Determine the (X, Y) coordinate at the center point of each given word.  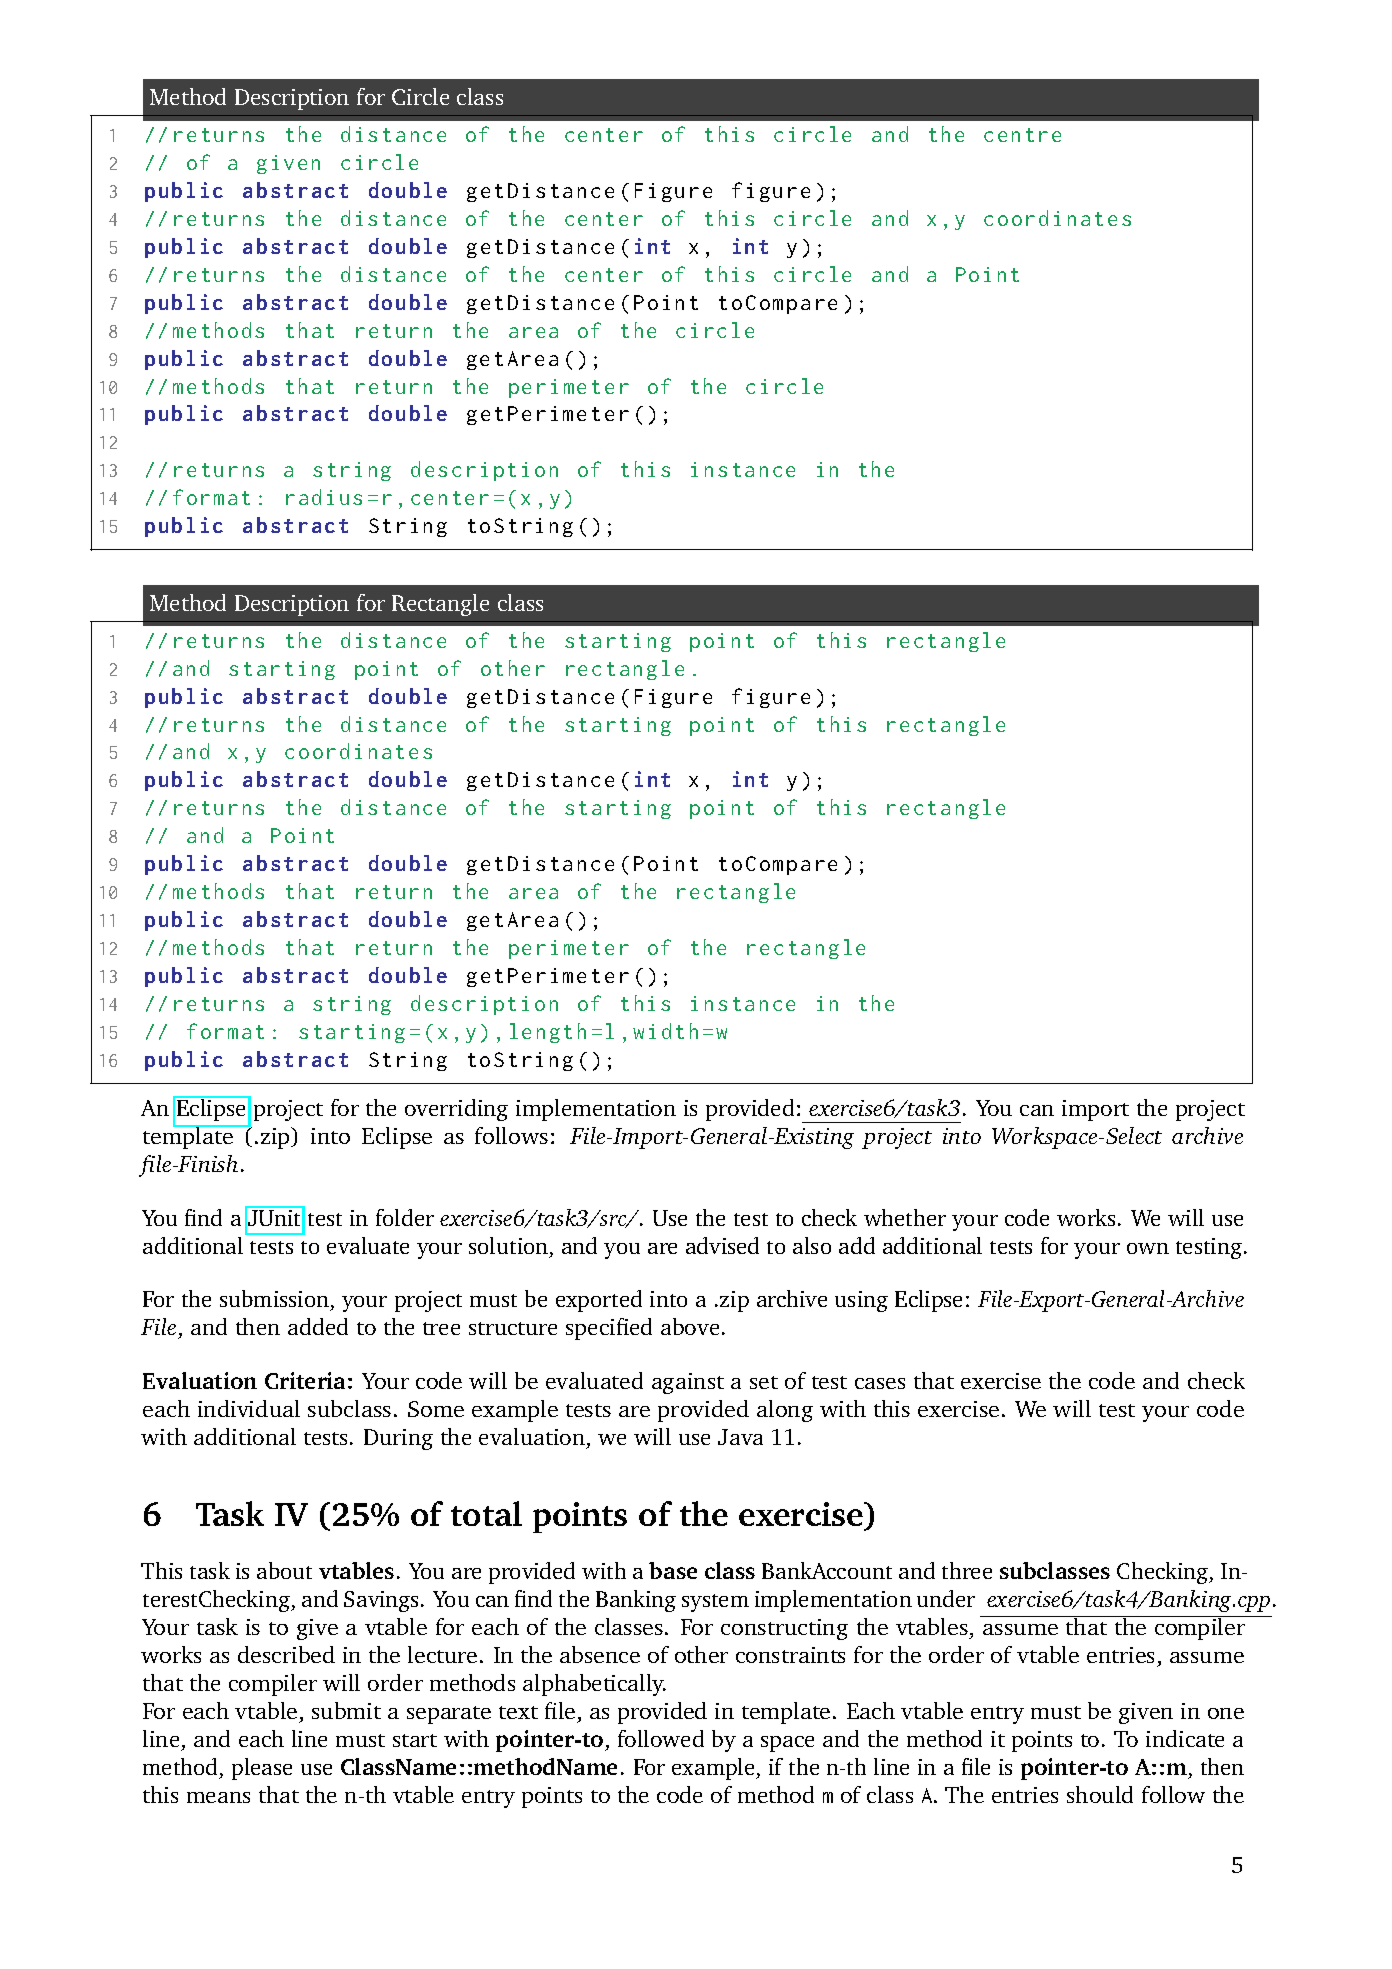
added (318, 1326)
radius (324, 497)
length (548, 1033)
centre (1022, 135)
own (1148, 1248)
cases (880, 1383)
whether (905, 1217)
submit (346, 1710)
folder (405, 1217)
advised (722, 1245)
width (665, 1031)
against (688, 1383)
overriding (456, 1110)
